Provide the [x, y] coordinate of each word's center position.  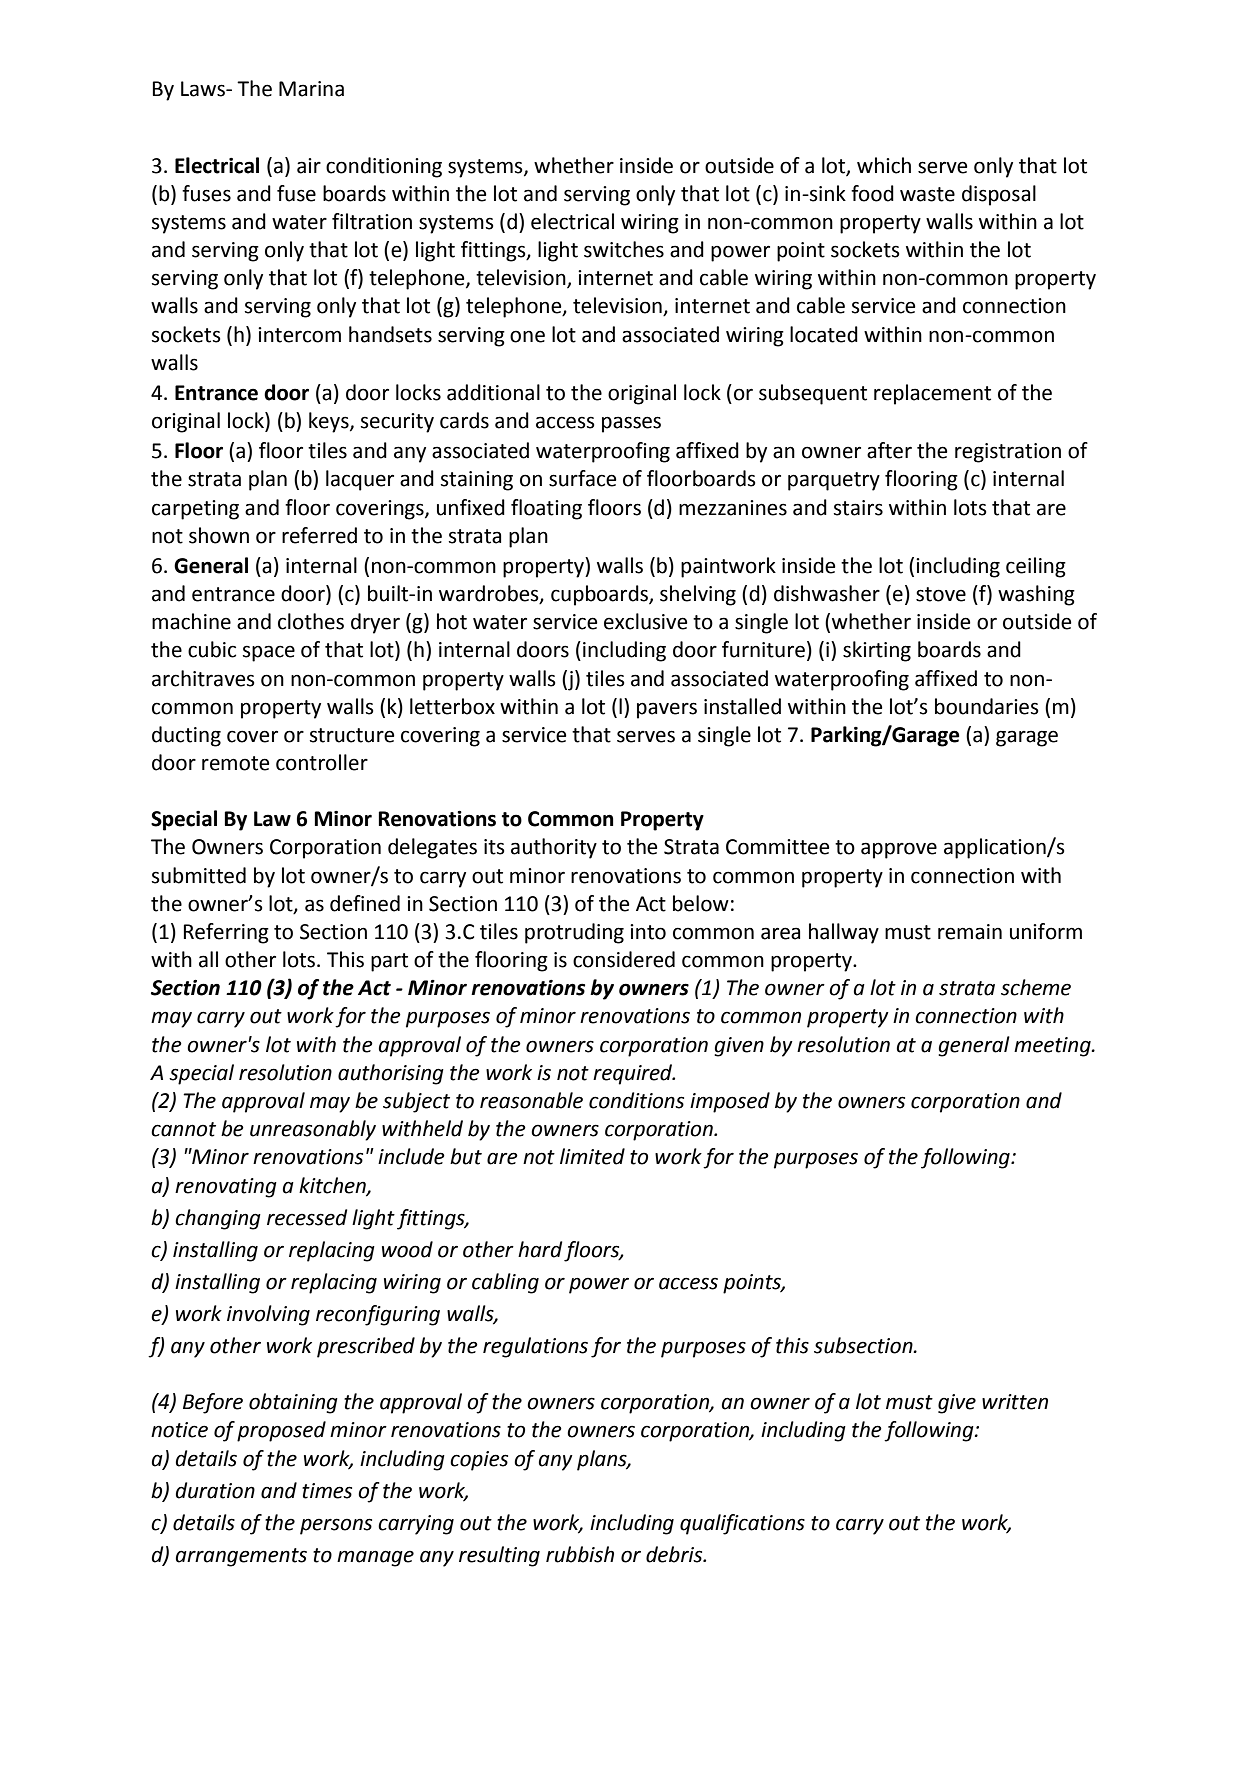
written [1015, 1402]
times [327, 1491]
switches [624, 249]
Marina [311, 89]
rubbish [580, 1554]
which [884, 165]
